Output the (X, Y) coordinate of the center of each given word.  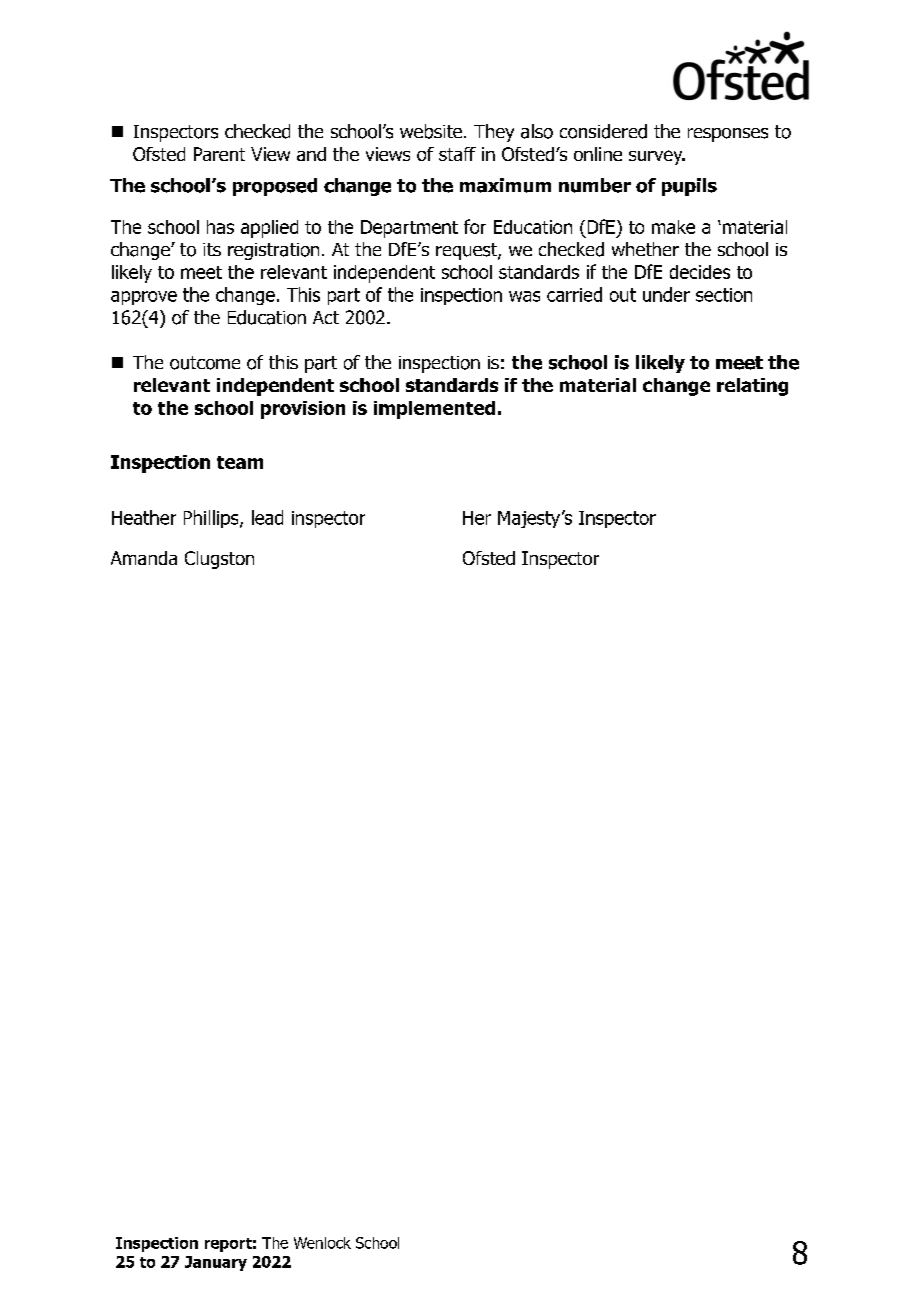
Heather (144, 517)
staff (457, 154)
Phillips (212, 519)
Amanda (144, 558)
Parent (219, 154)
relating (752, 387)
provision (303, 410)
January (216, 1263)
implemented (434, 410)
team (240, 462)
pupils (689, 187)
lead (267, 517)
